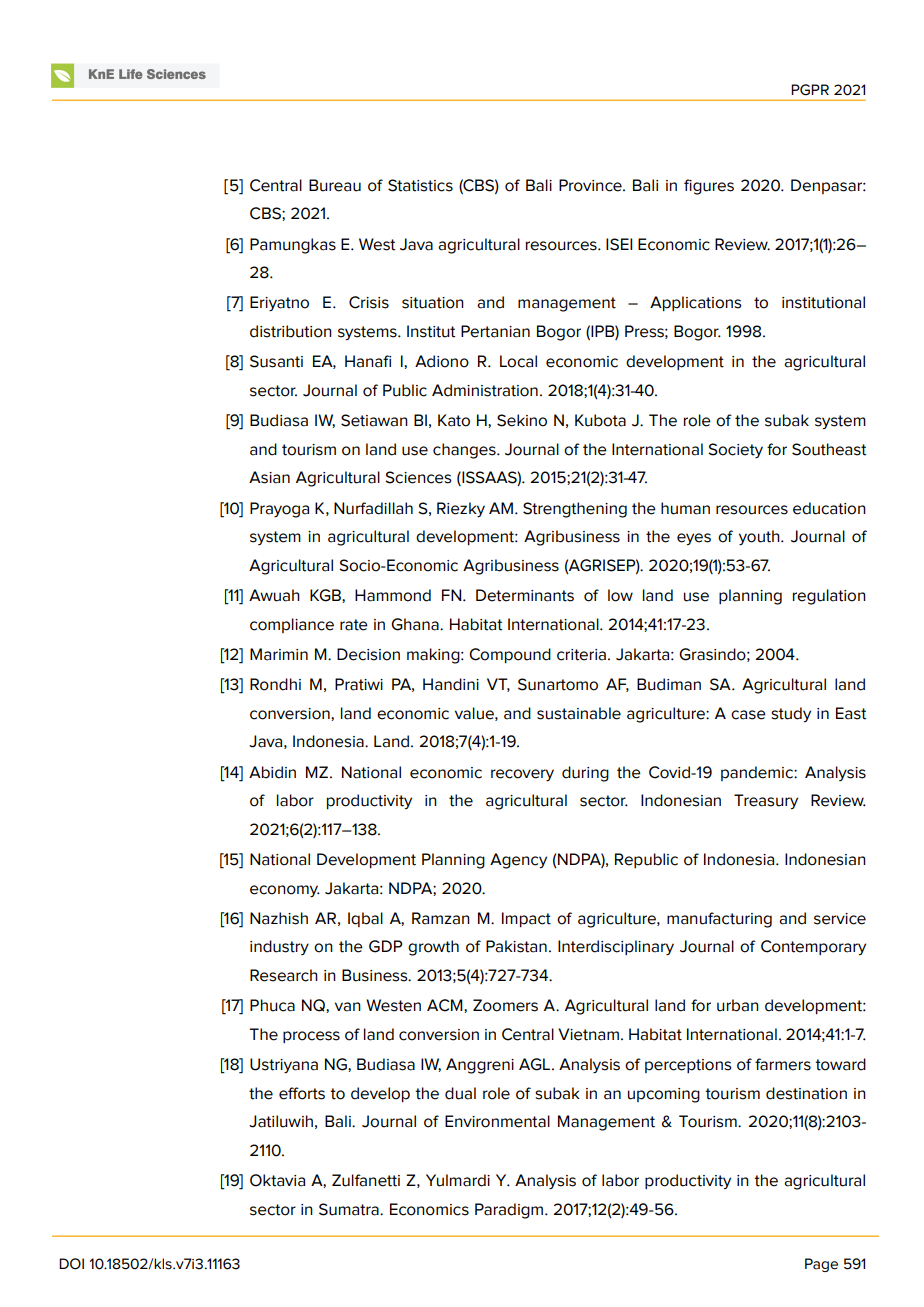 Image resolution: width=924 pixels, height=1307 pixels. Describe the element at coordinates (738, 1005) in the image. I see `urban` at that location.
